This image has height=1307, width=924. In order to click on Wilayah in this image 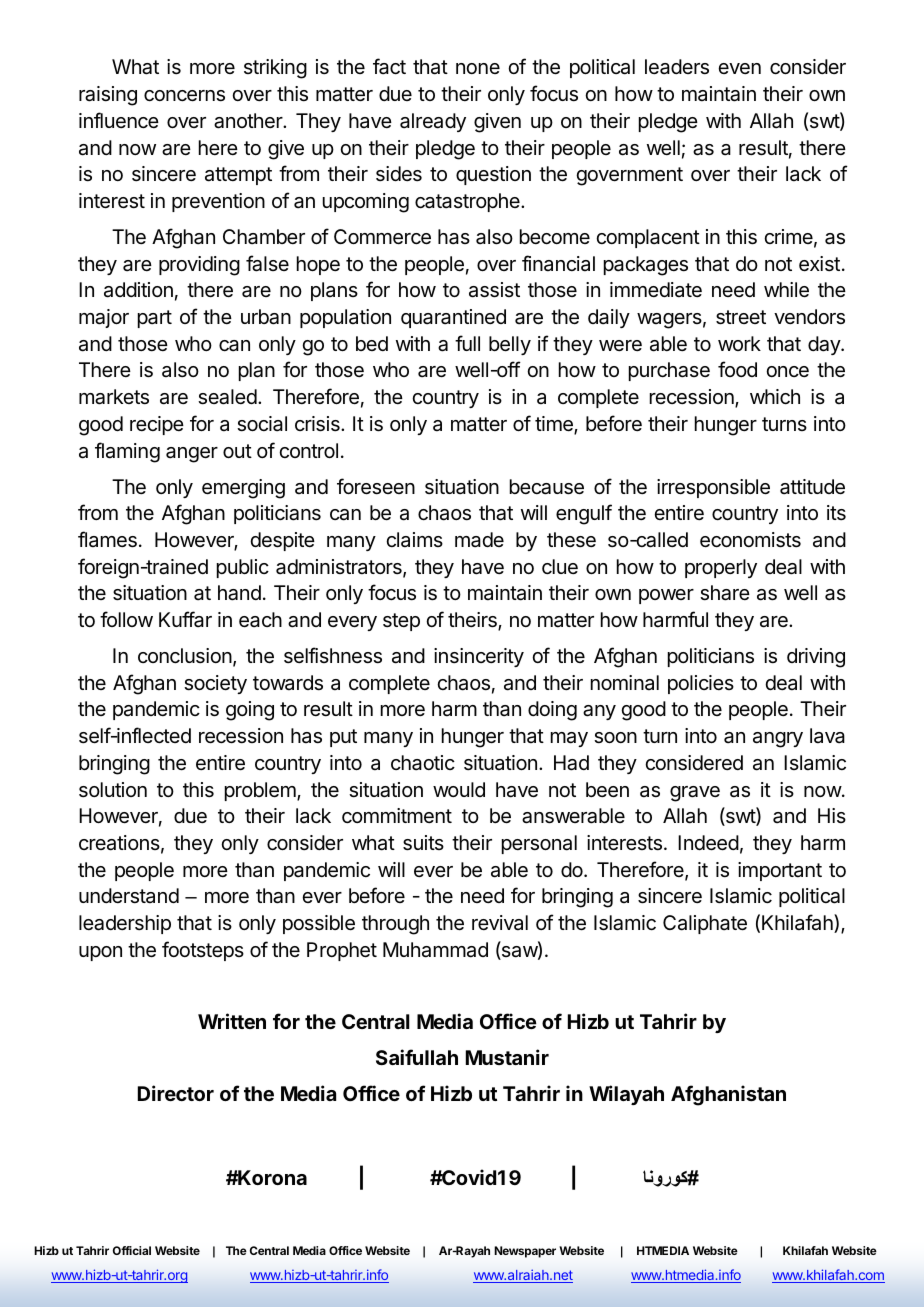, I will do `click(626, 1095)`.
